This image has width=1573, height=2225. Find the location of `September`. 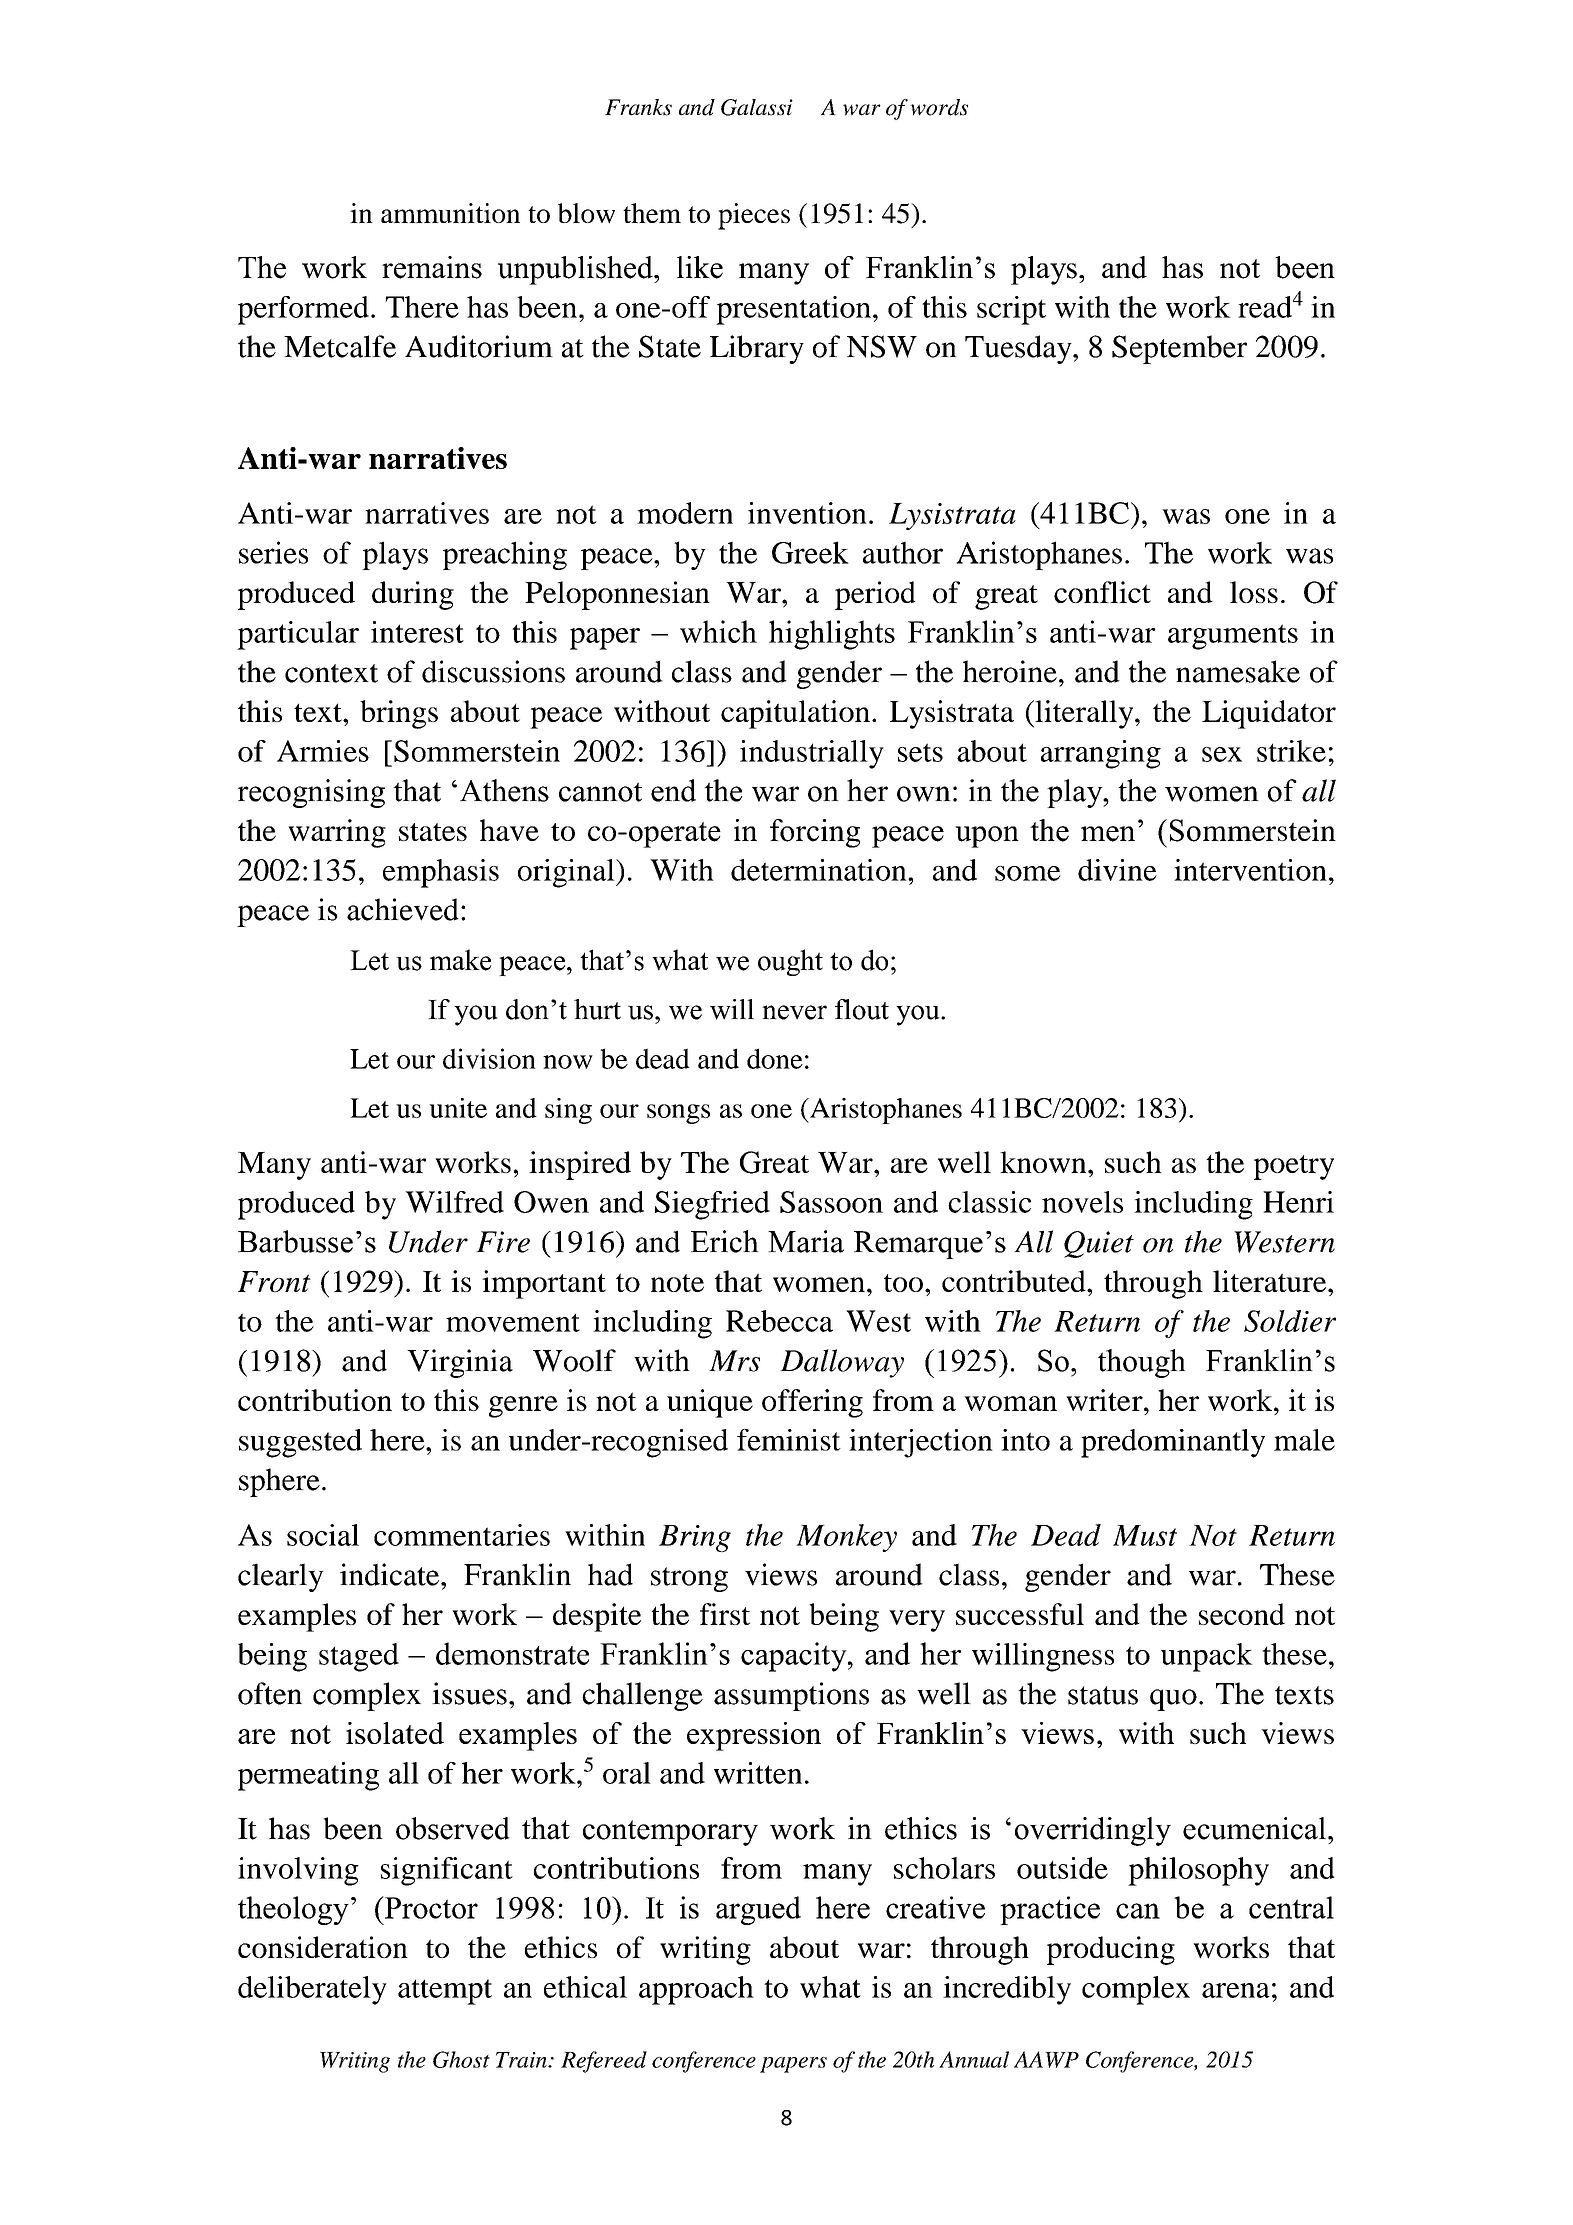

September is located at coordinates (1179, 349).
